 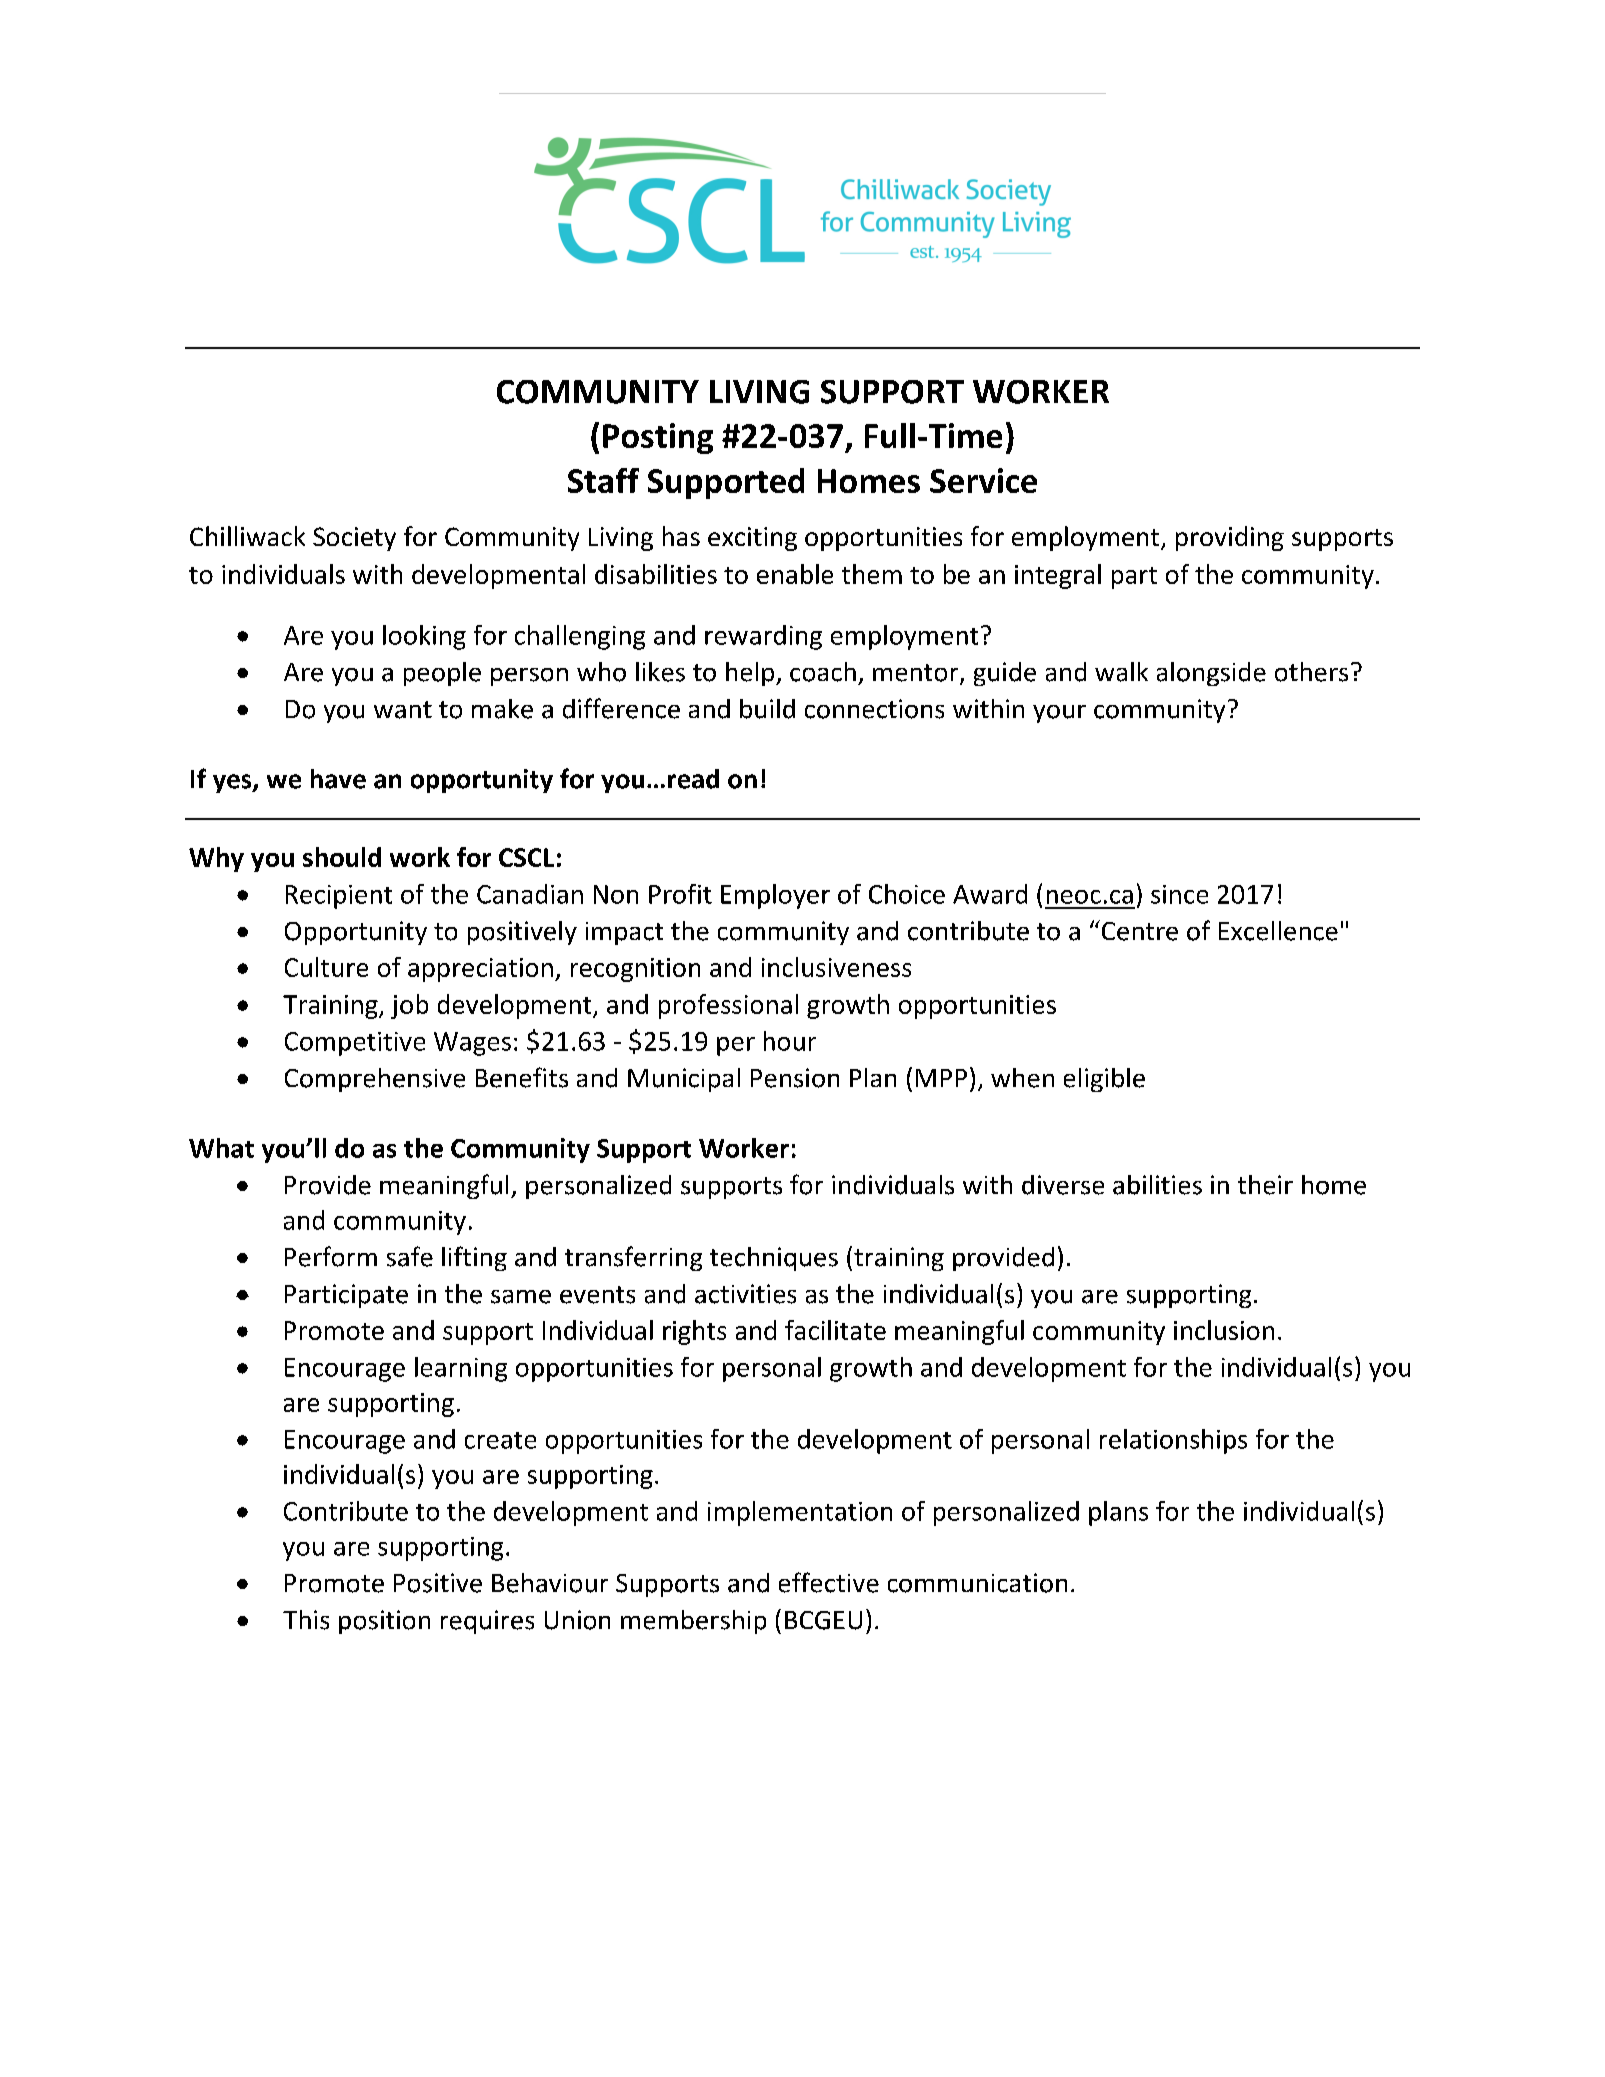 What do you see at coordinates (342, 857) in the screenshot?
I see `should` at bounding box center [342, 857].
